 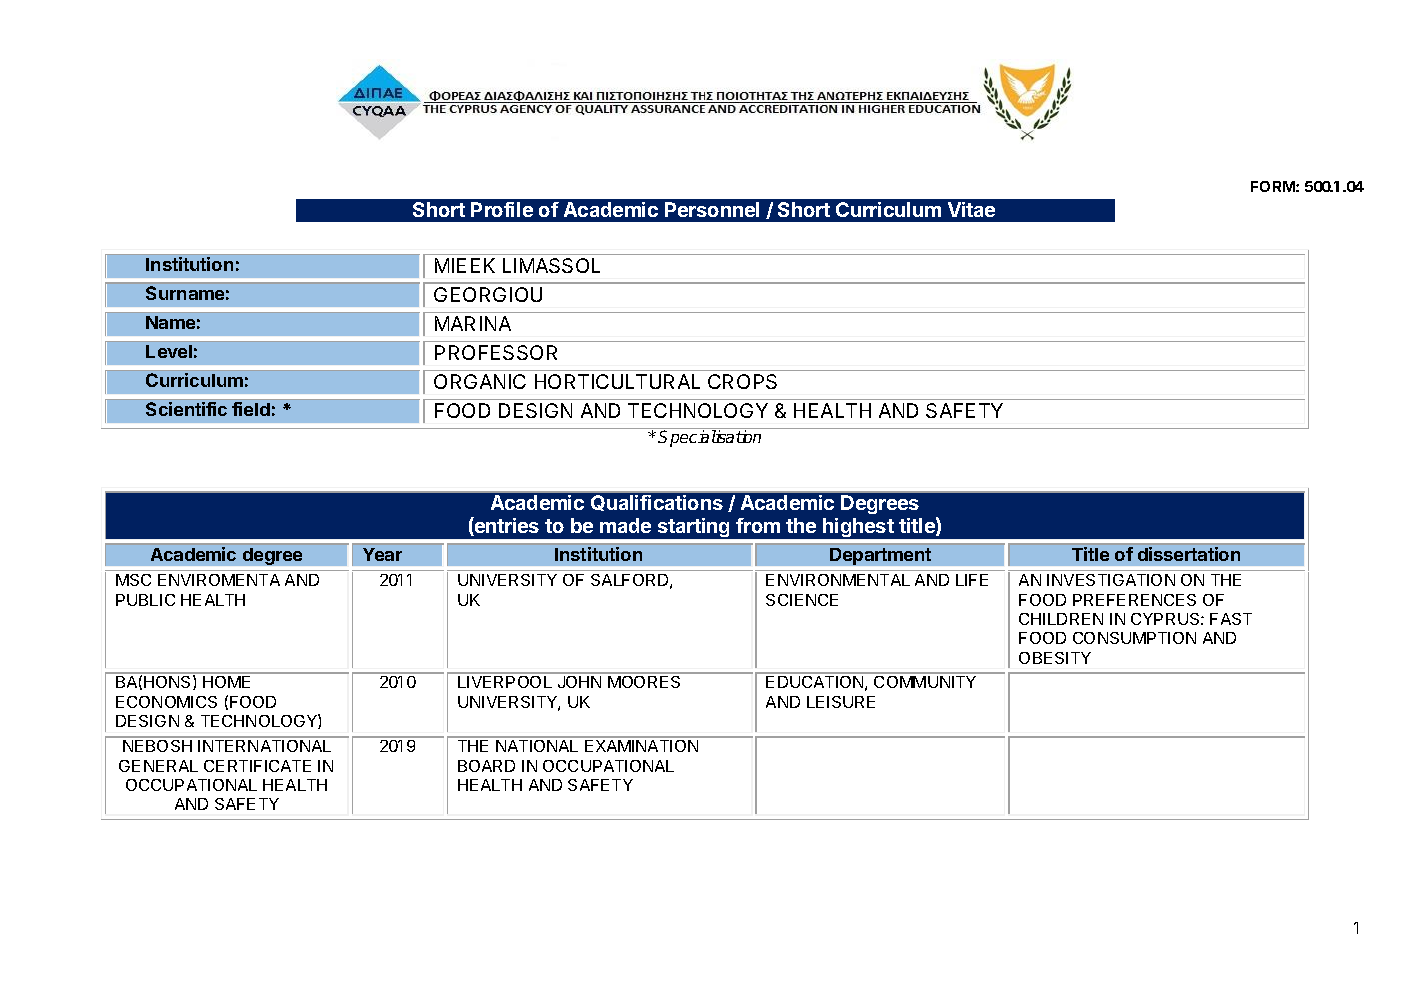 What do you see at coordinates (502, 209) in the page?
I see `Profile` at bounding box center [502, 209].
